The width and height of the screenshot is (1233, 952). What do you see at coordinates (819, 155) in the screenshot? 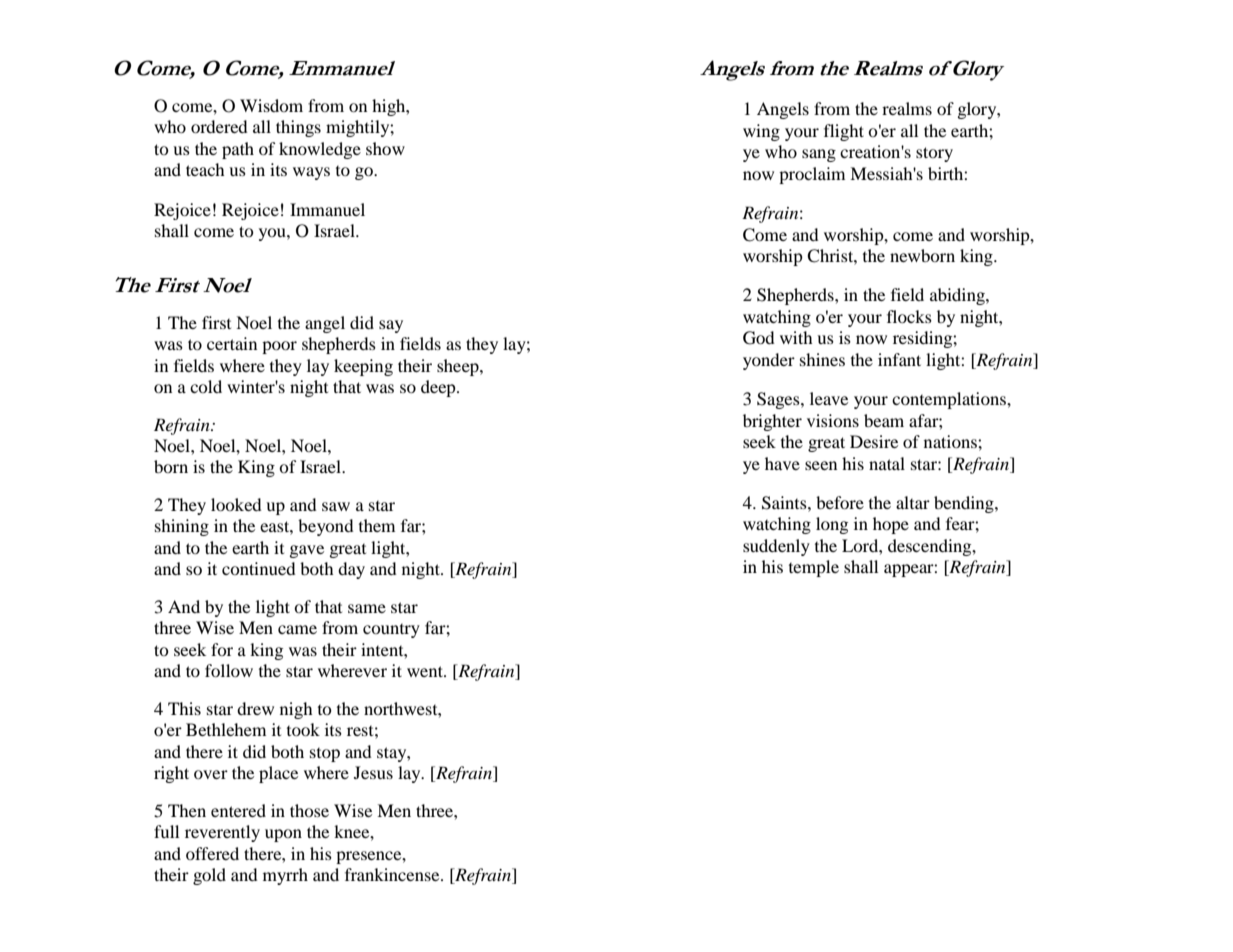
I see `sang` at bounding box center [819, 155].
